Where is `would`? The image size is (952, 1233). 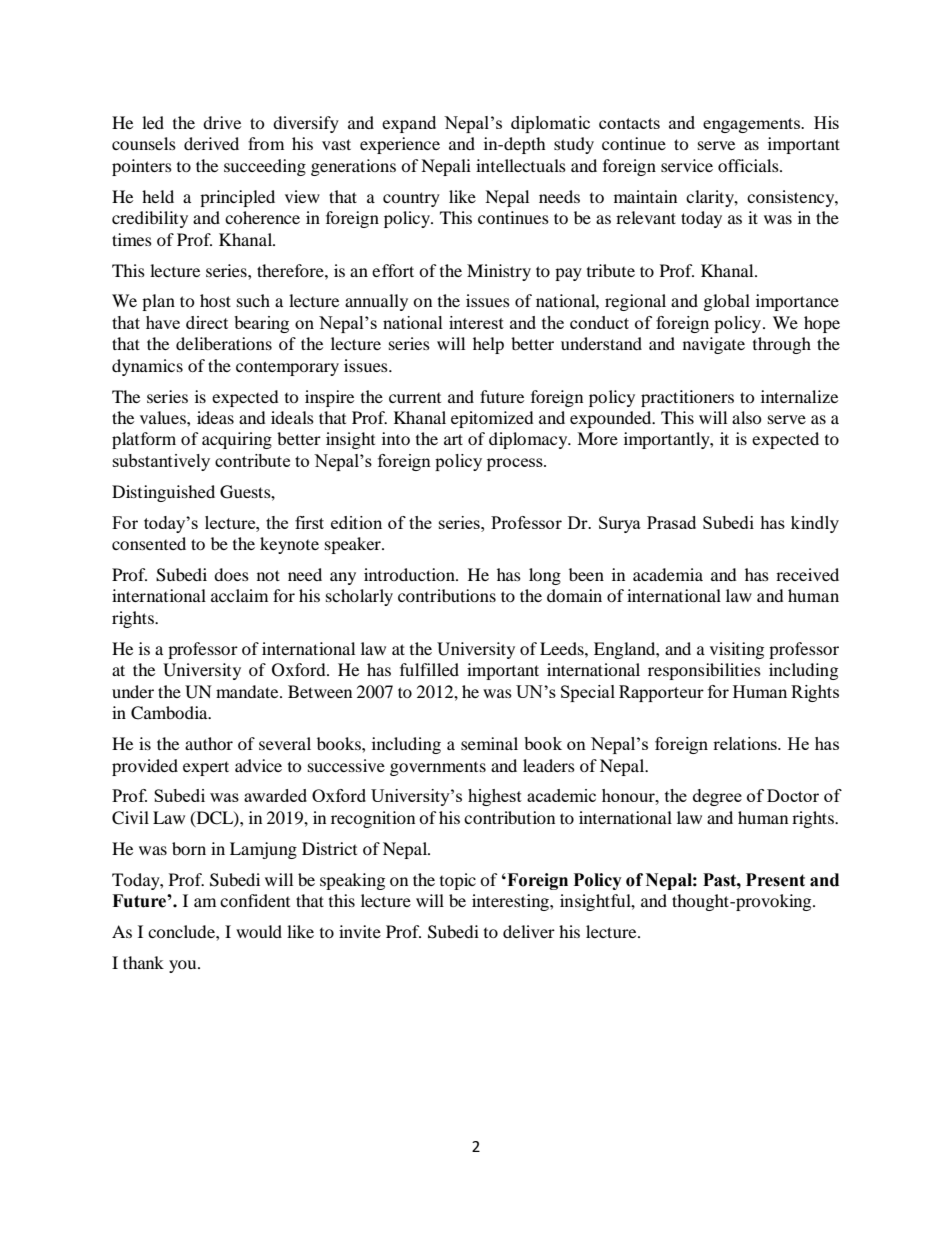
would is located at coordinates (259, 931).
